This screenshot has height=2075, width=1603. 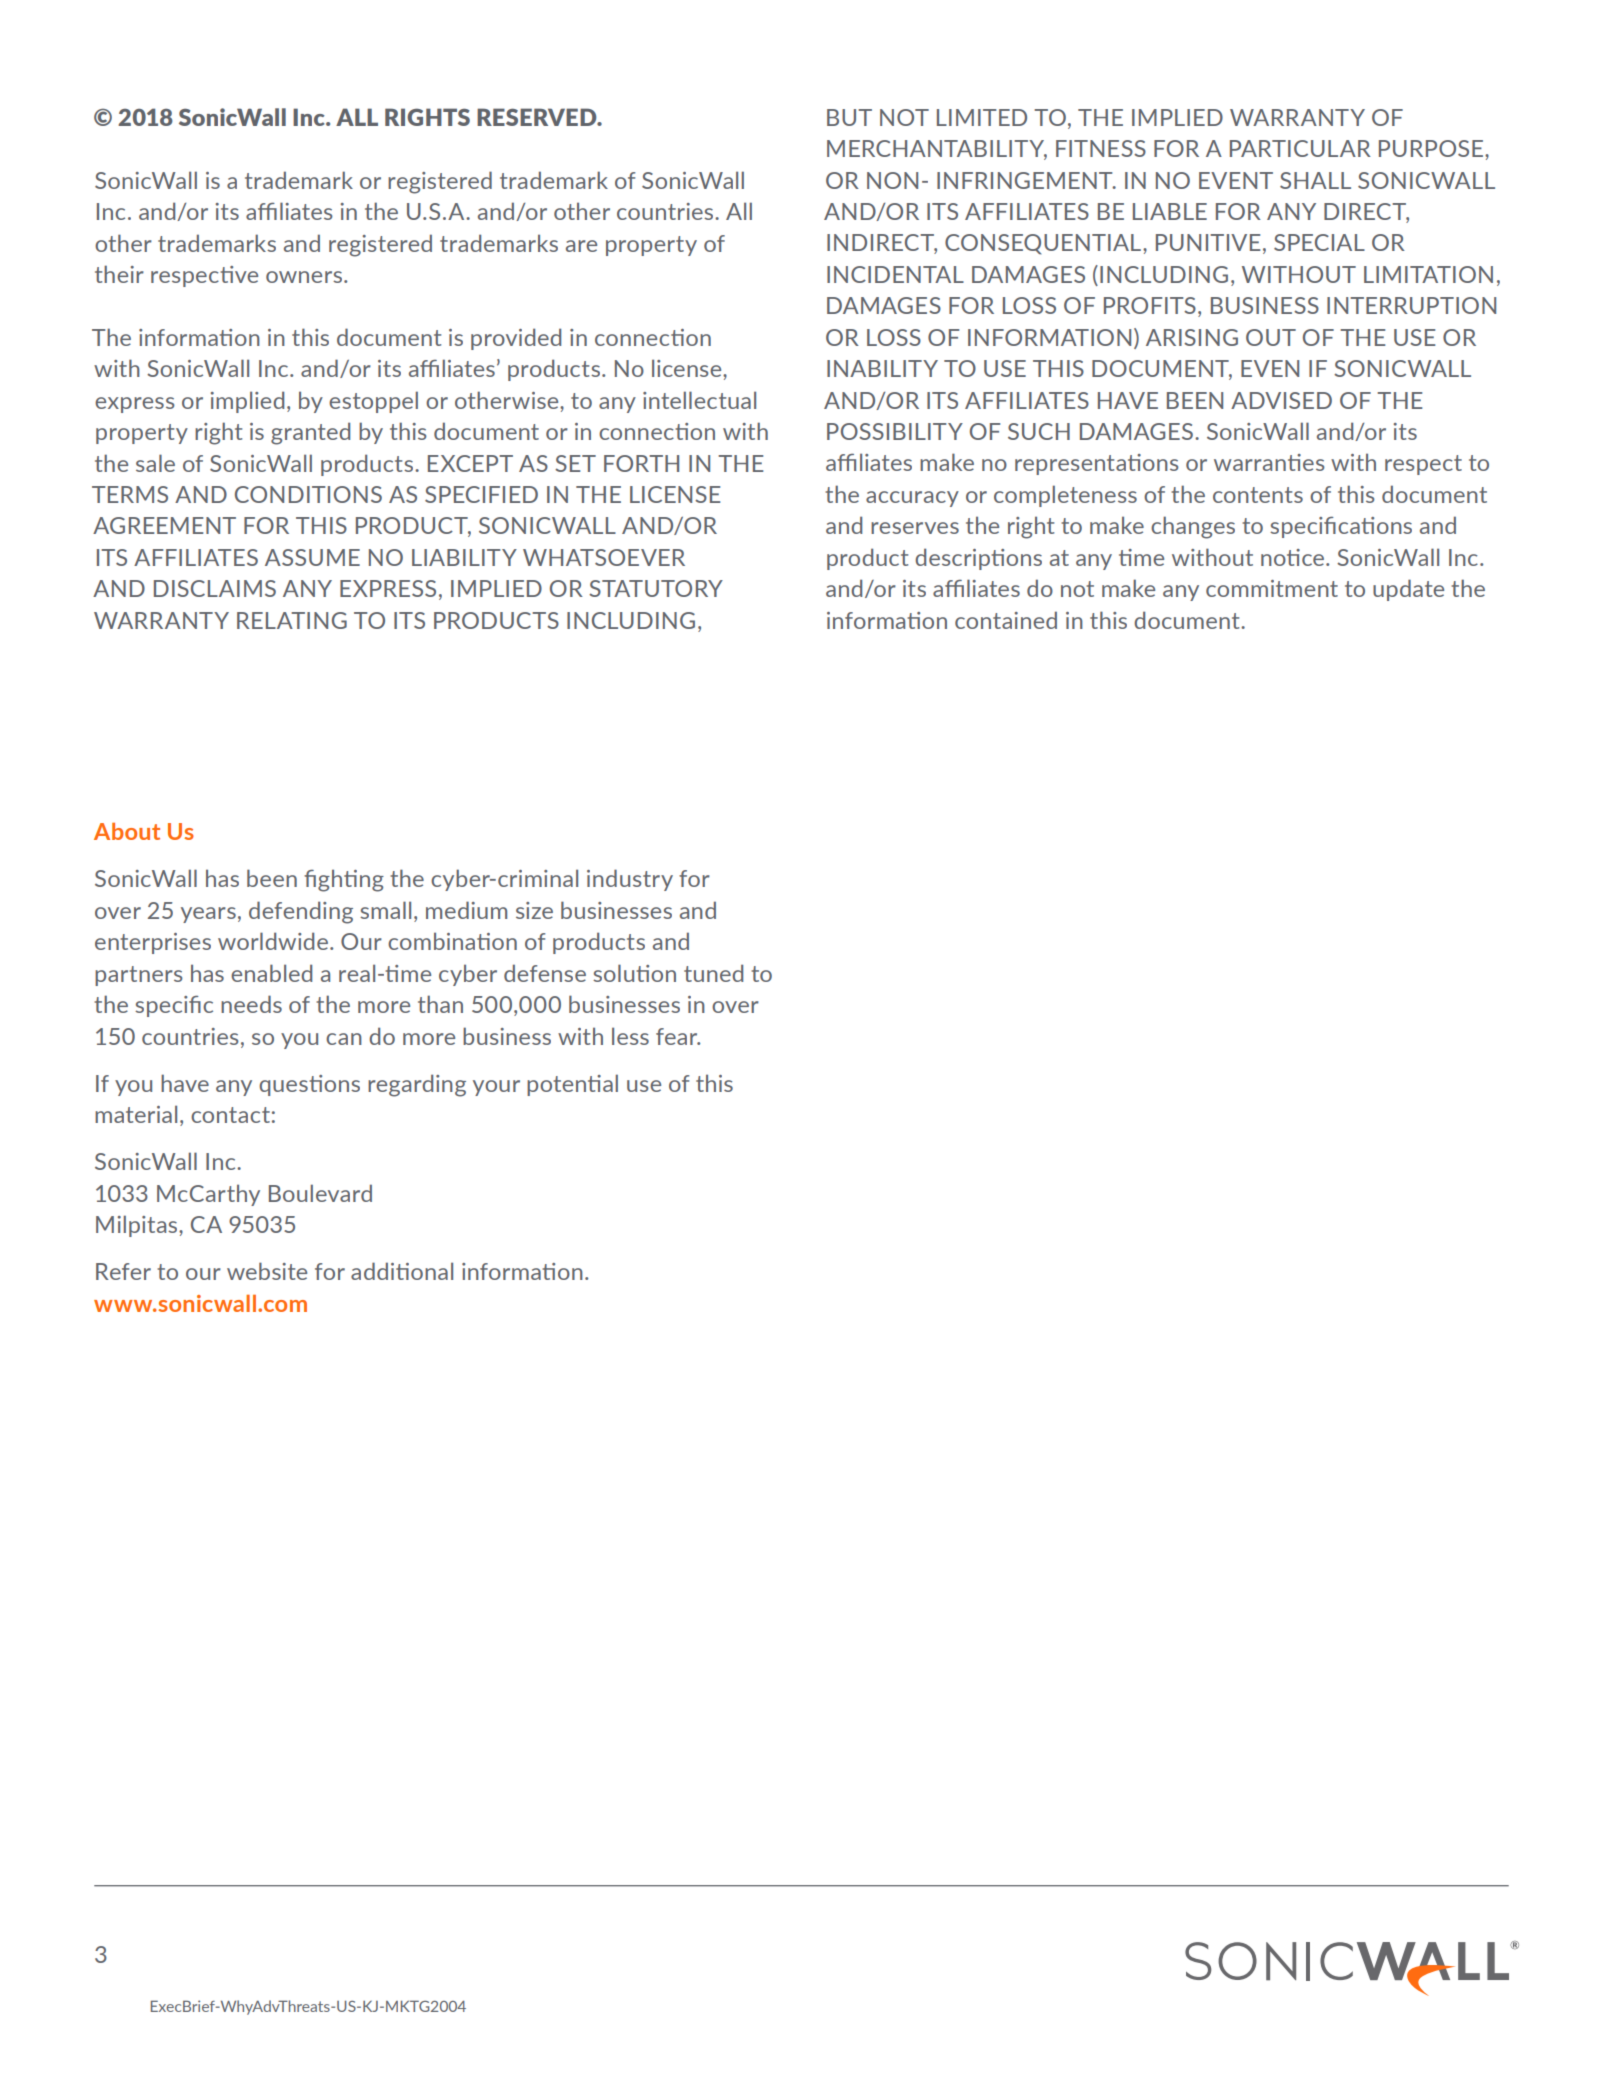 I want to click on fear, so click(x=678, y=1036).
